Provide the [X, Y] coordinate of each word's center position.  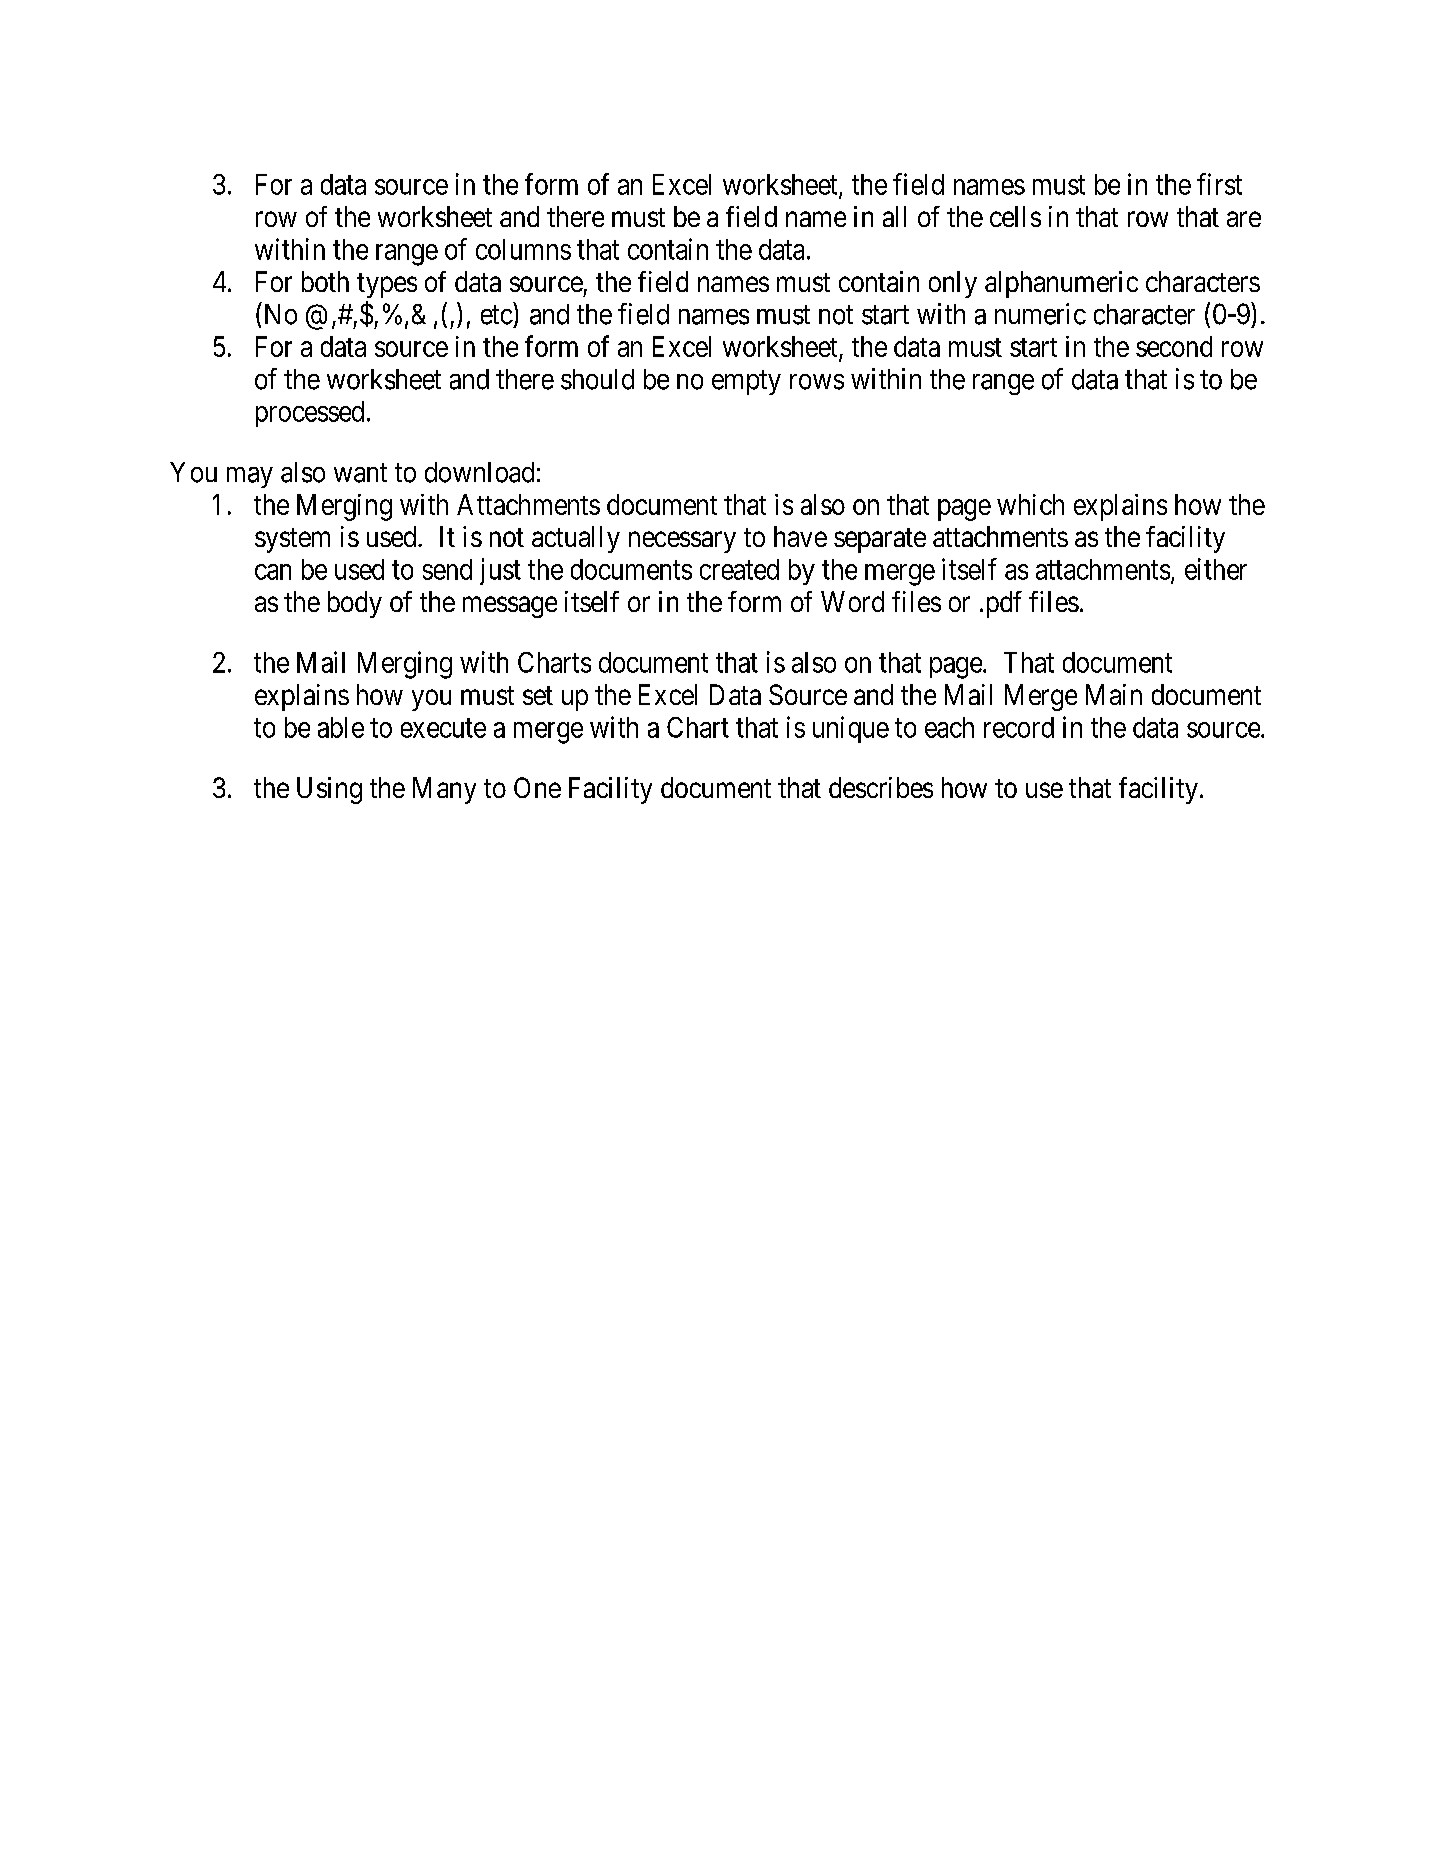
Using [329, 790]
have [800, 536]
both [325, 281]
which [1030, 504]
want [360, 473]
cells [1015, 216]
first [1219, 184]
